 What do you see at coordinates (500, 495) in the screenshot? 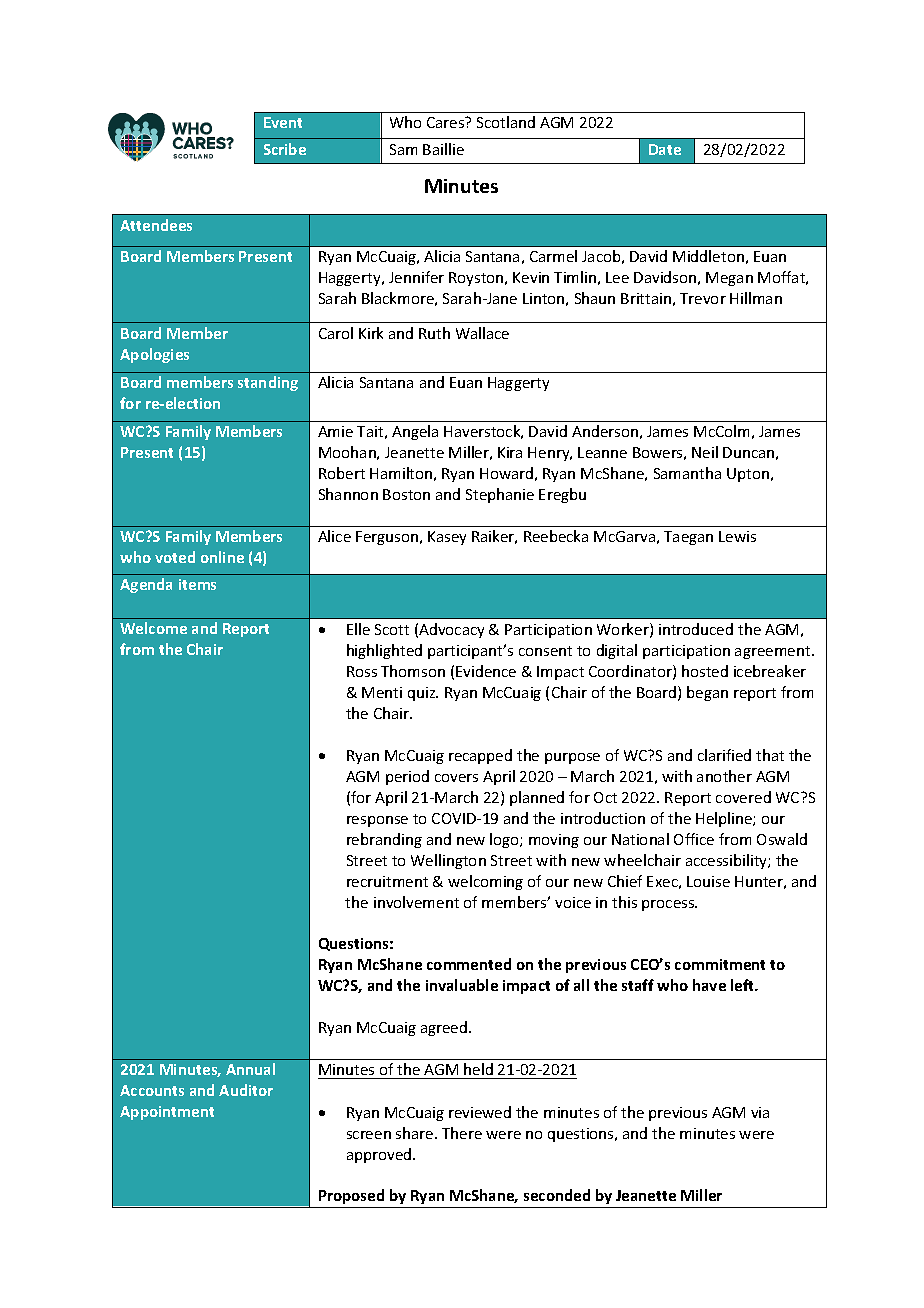
I see `Stephanie` at bounding box center [500, 495].
